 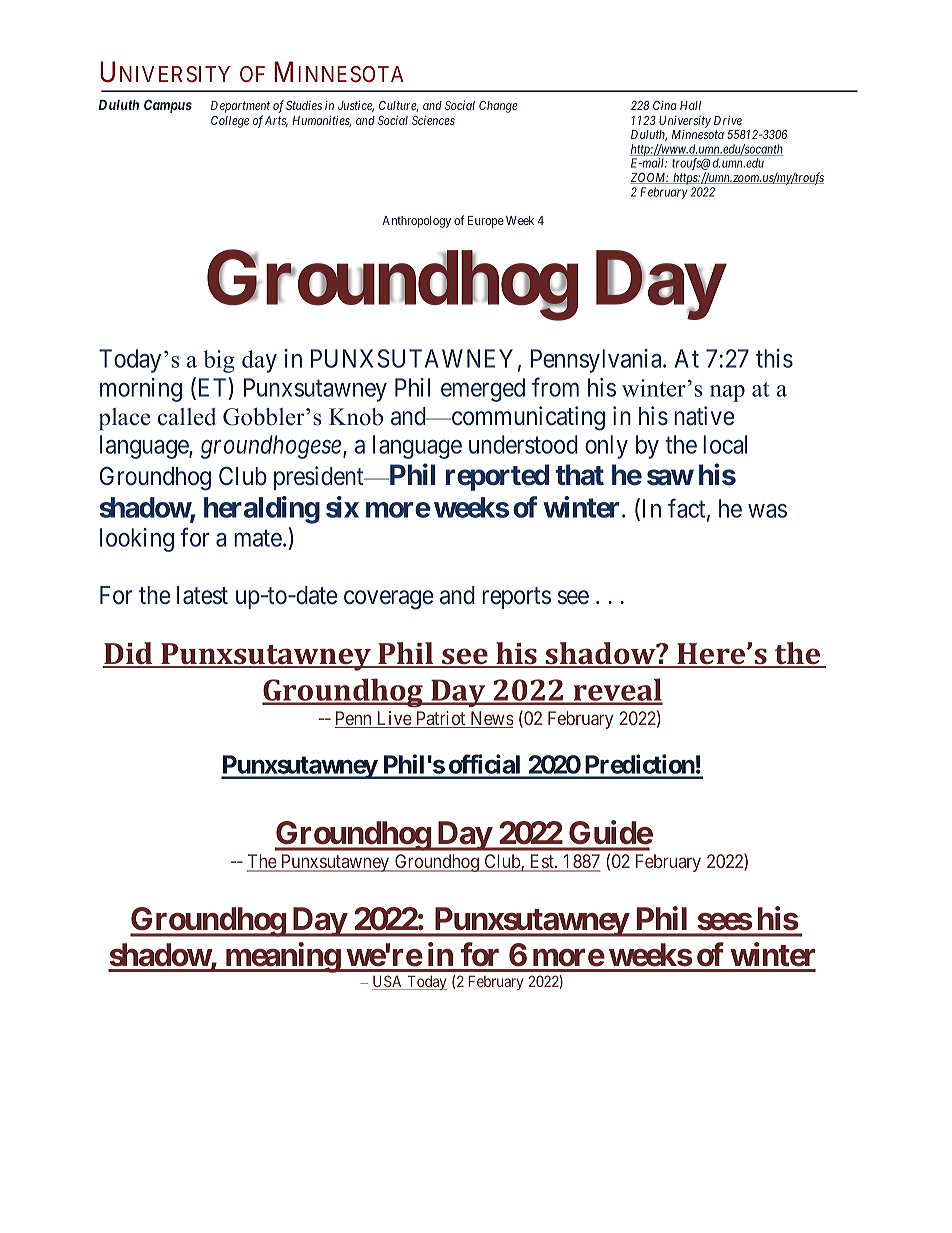 I want to click on mate, so click(x=258, y=538).
